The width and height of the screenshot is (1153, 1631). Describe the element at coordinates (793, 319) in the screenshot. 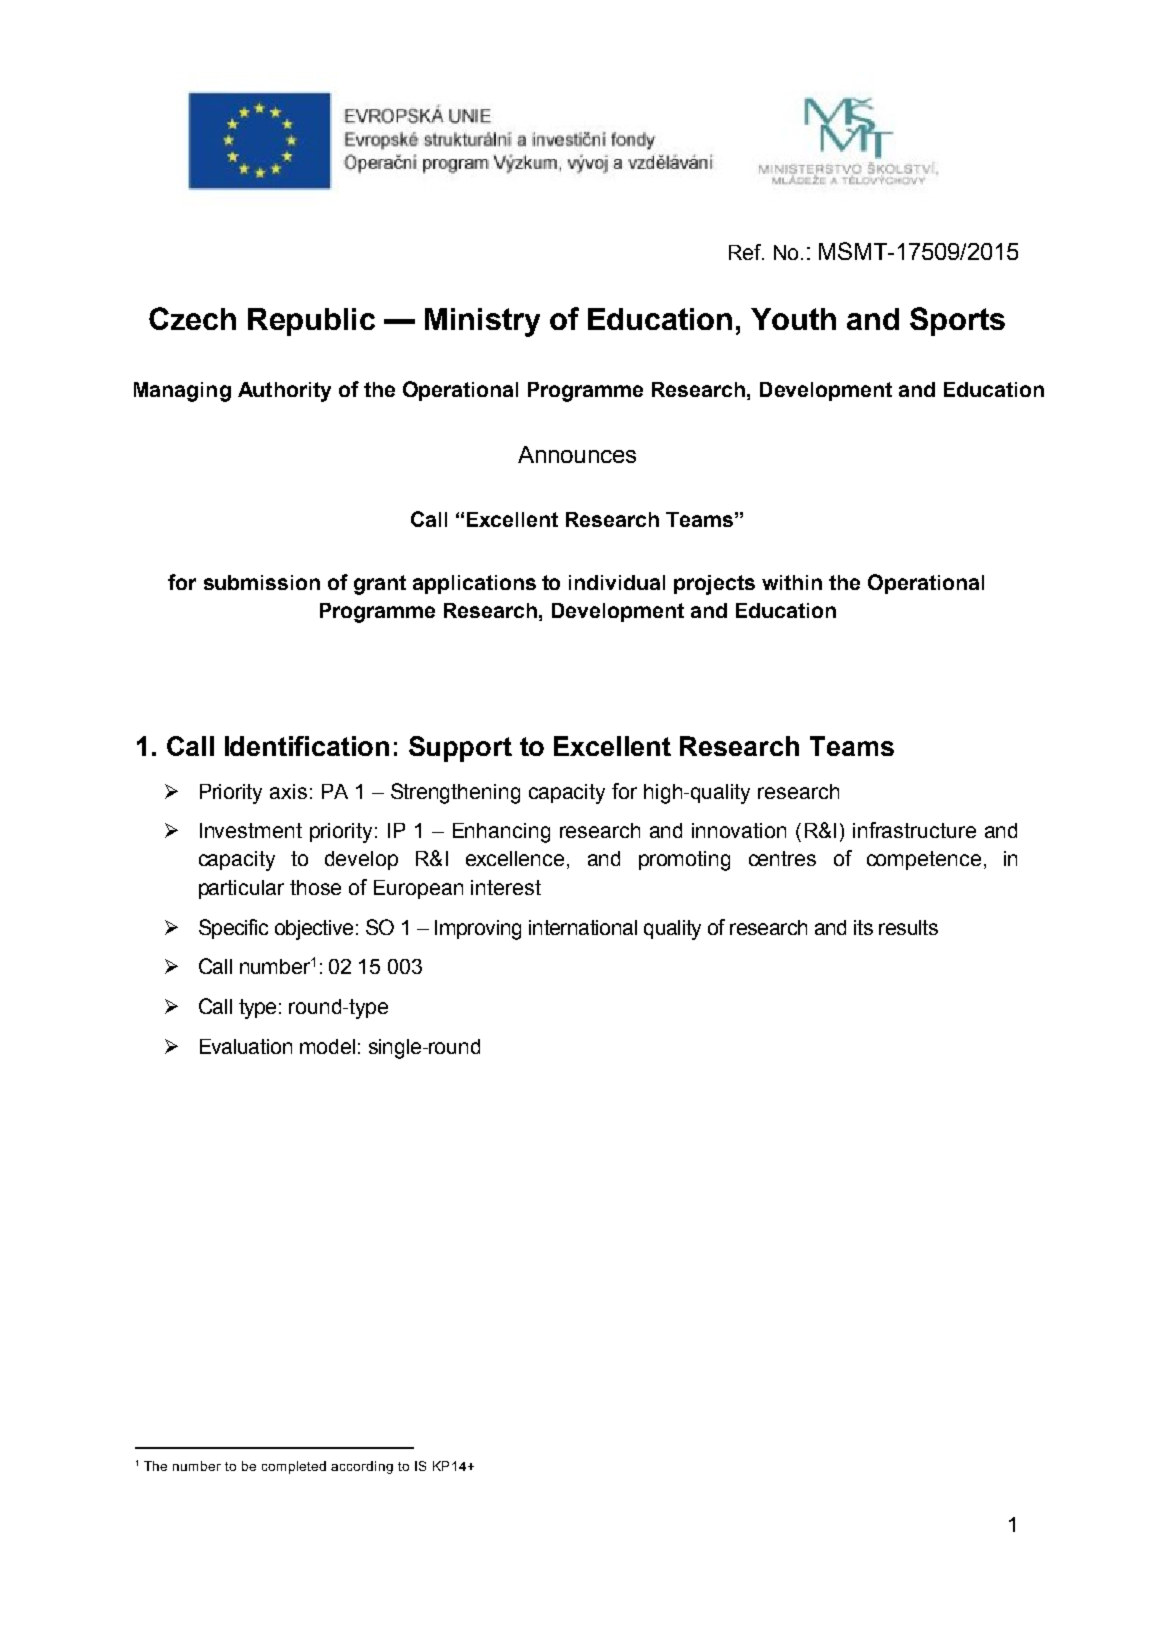

I see `Youth` at that location.
